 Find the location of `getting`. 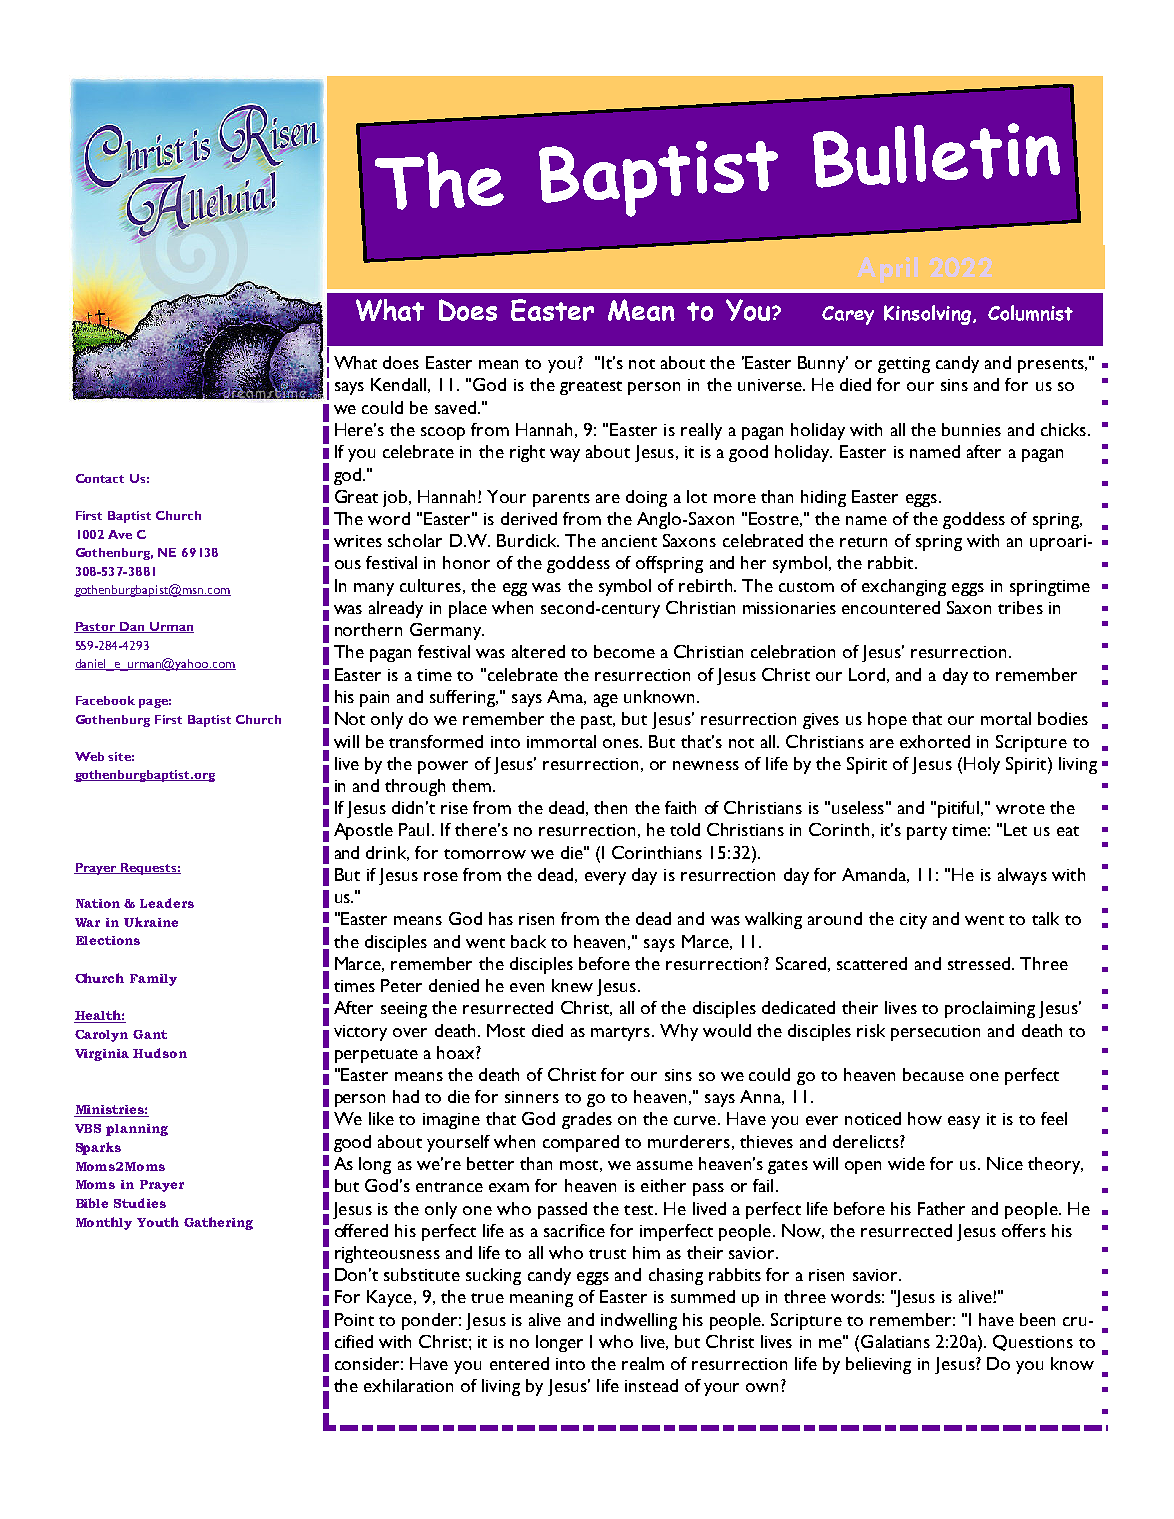

getting is located at coordinates (904, 365).
